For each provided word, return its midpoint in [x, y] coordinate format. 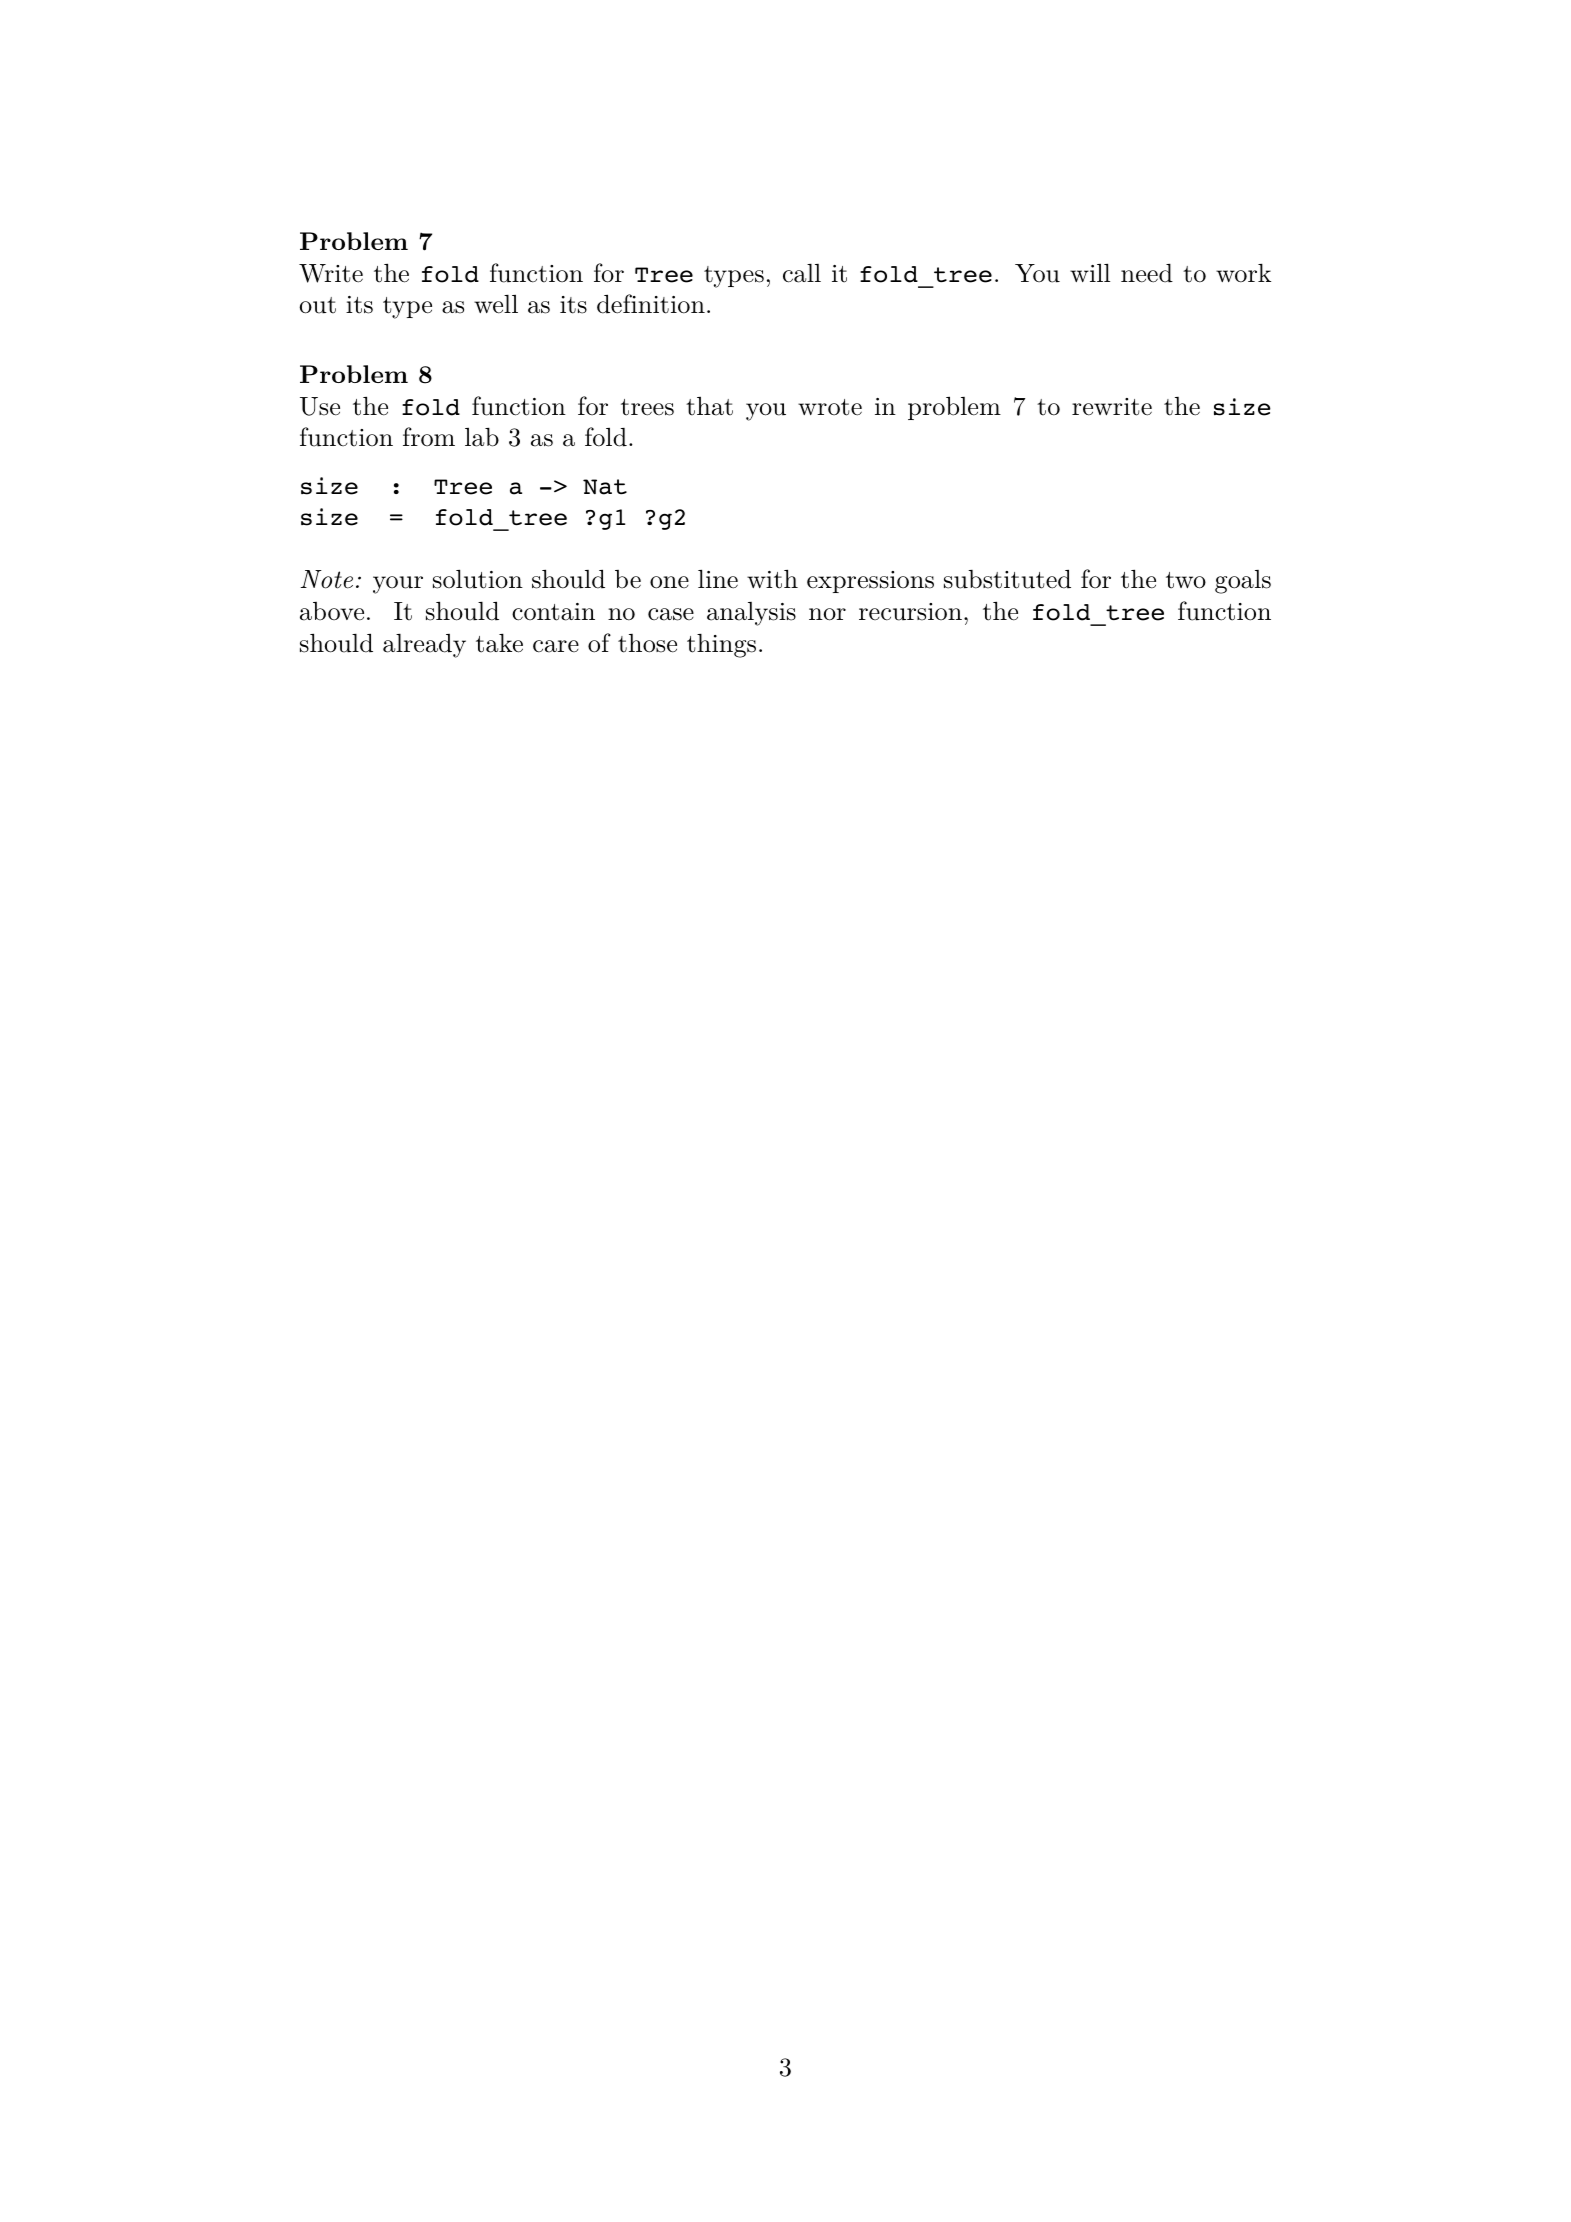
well [496, 304]
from [429, 437]
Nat [605, 487]
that [709, 406]
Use [320, 406]
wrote [830, 407]
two [1186, 580]
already [424, 646]
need [1147, 273]
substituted [1007, 579]
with [772, 579]
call [802, 273]
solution [478, 579]
